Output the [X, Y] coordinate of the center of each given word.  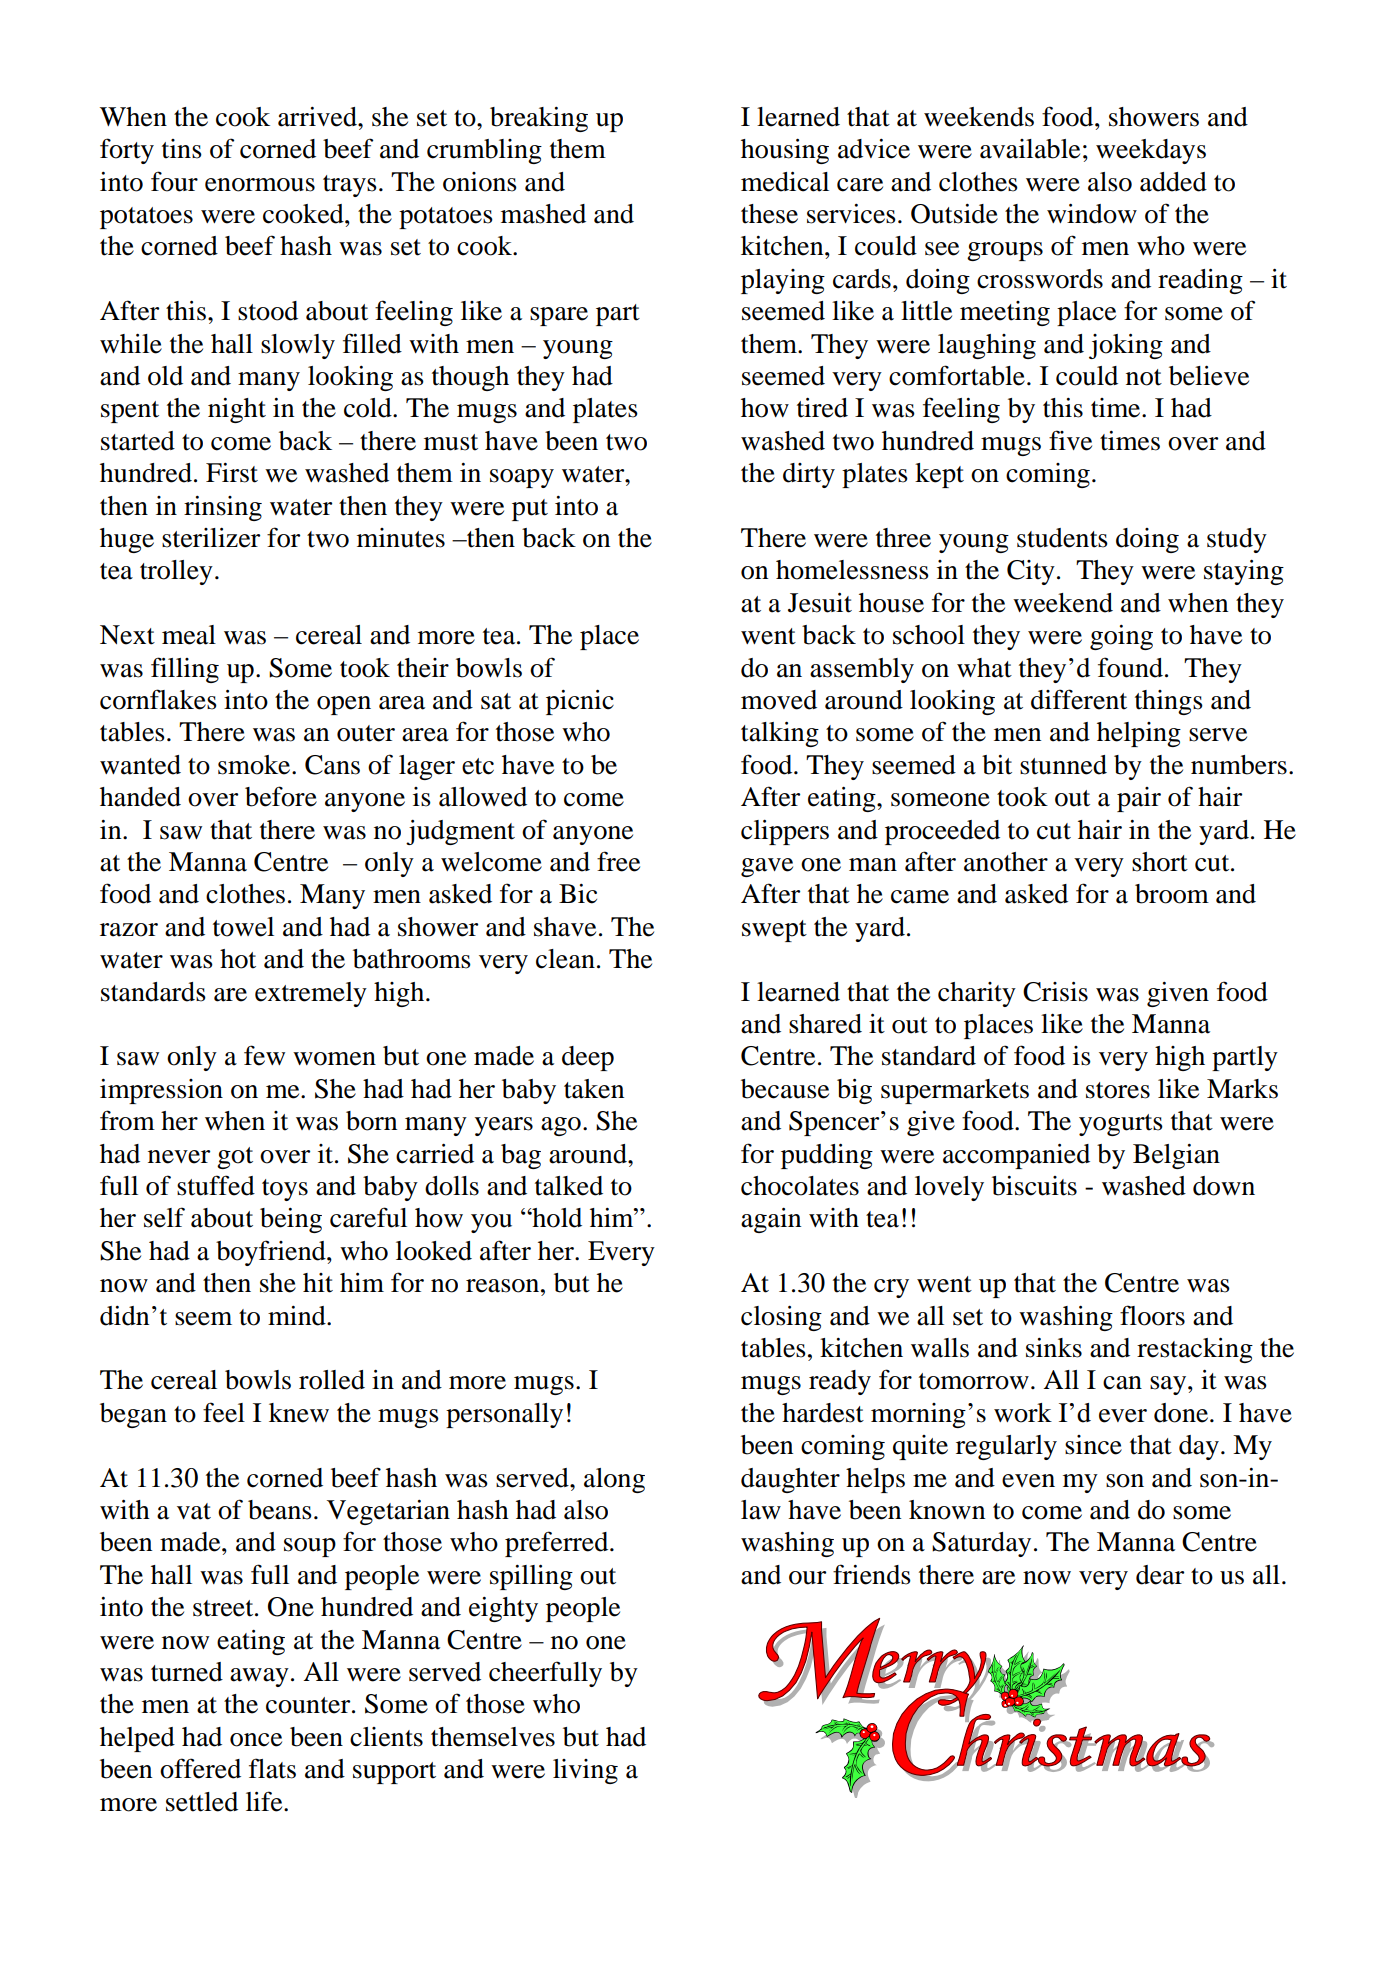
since [1093, 1445]
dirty [809, 475]
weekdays [1151, 151]
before [281, 796]
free [618, 861]
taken [594, 1089]
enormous [260, 185]
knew [299, 1413]
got [235, 1158]
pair [1139, 799]
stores [1118, 1090]
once [256, 1740]
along [614, 1480]
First [232, 473]
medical [785, 181]
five [1070, 440]
